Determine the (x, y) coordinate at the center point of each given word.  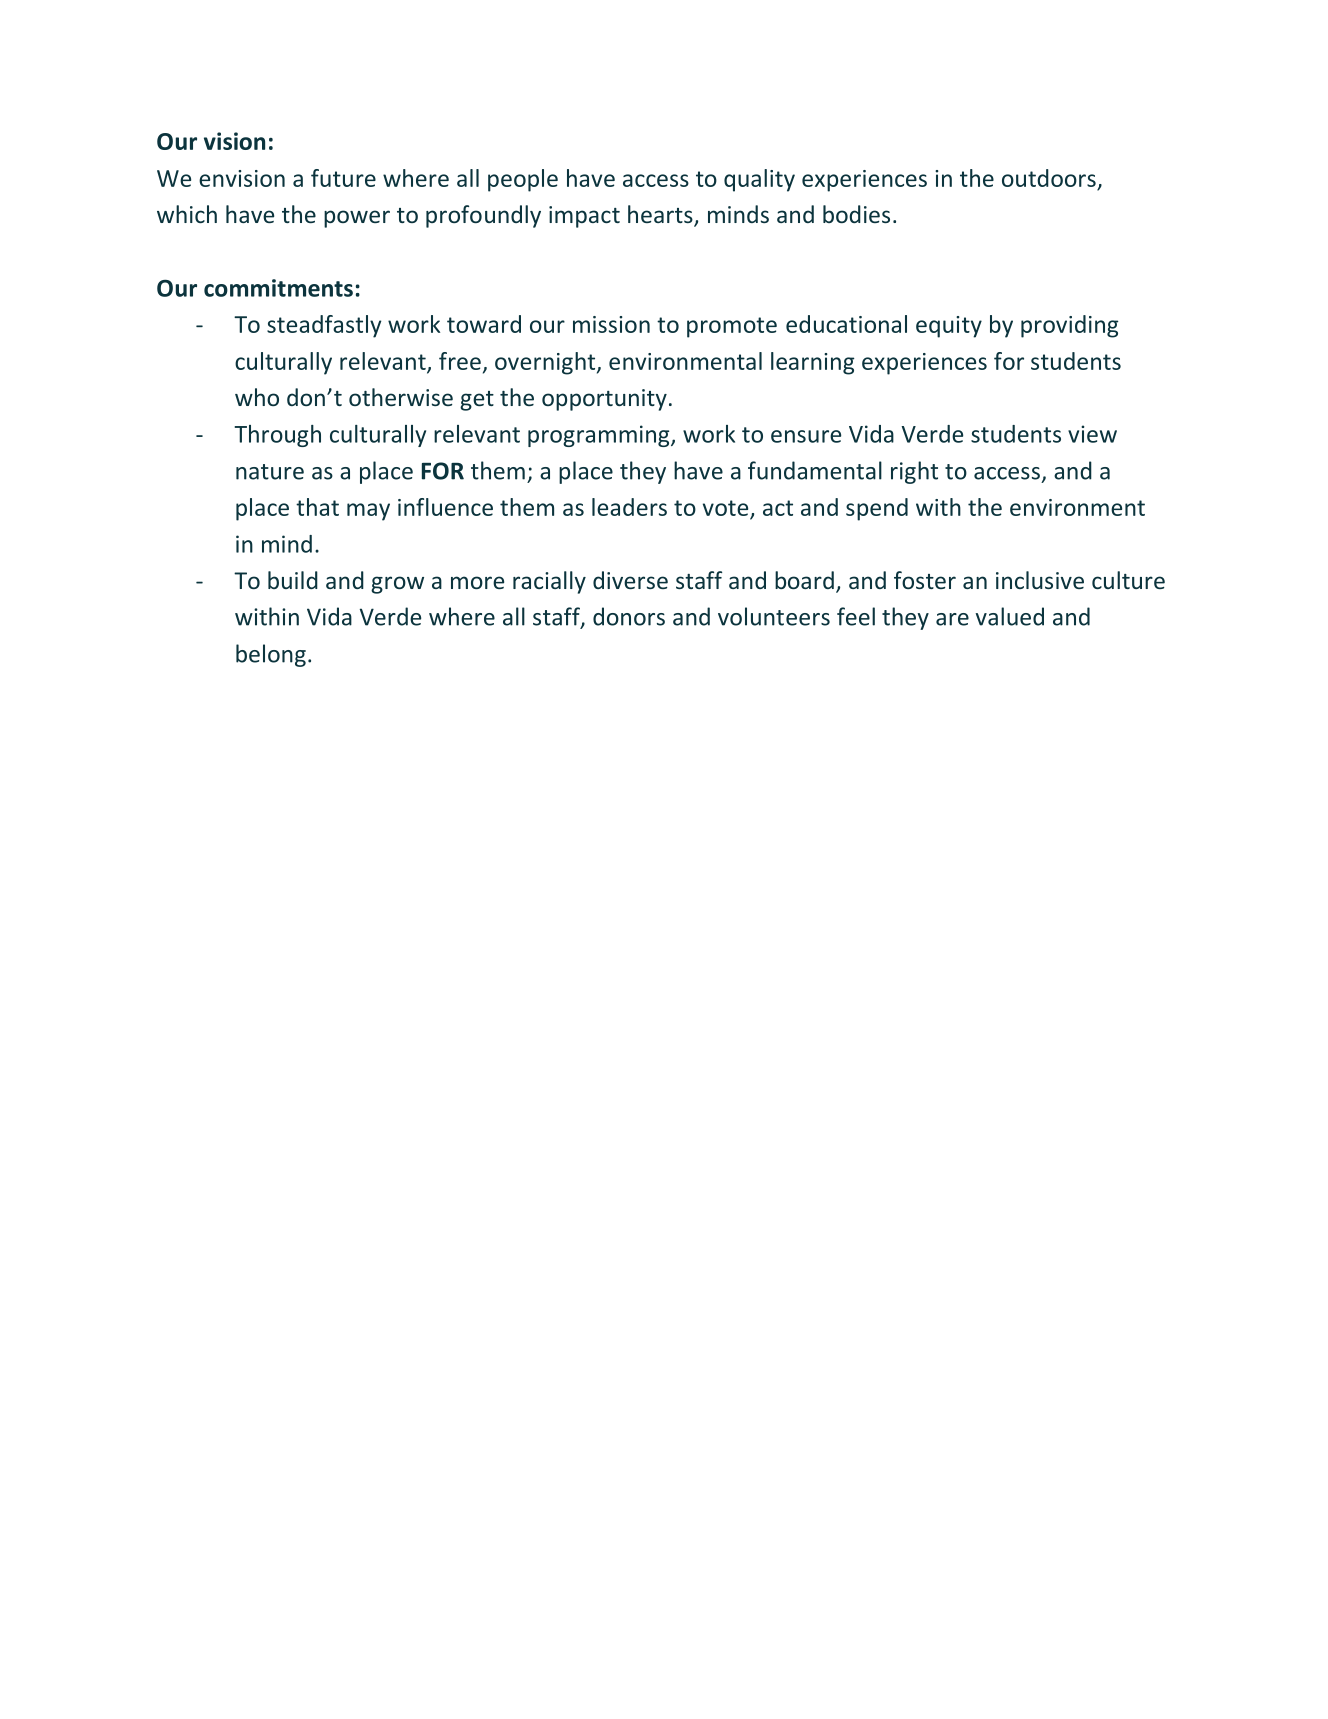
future (343, 178)
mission (611, 324)
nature (270, 472)
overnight (546, 363)
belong (271, 655)
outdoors (1049, 178)
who (257, 397)
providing (1069, 326)
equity (949, 327)
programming (600, 436)
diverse (630, 580)
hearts (661, 215)
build (293, 580)
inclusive (1040, 580)
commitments (278, 288)
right (914, 472)
